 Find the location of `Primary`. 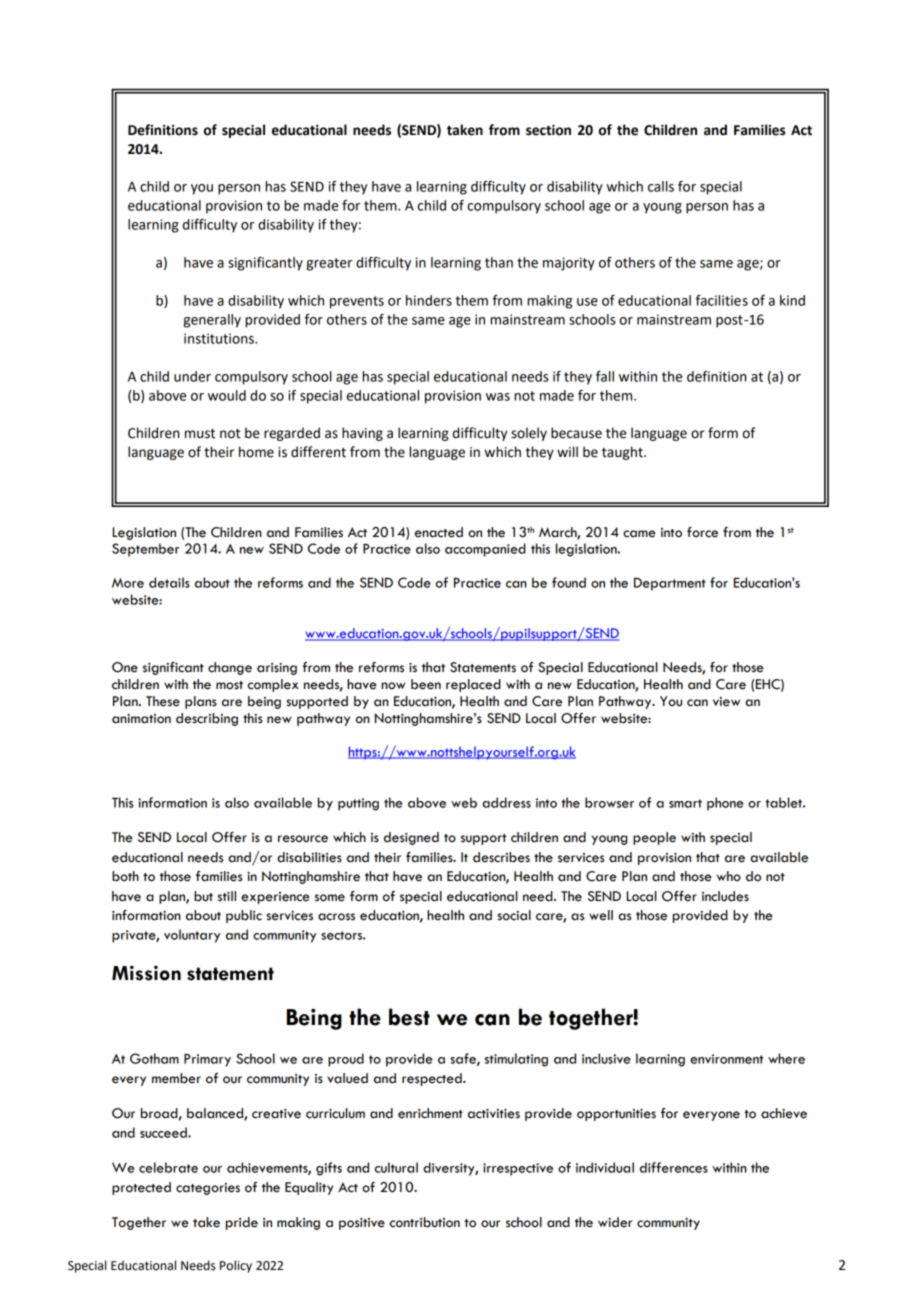

Primary is located at coordinates (207, 1060).
